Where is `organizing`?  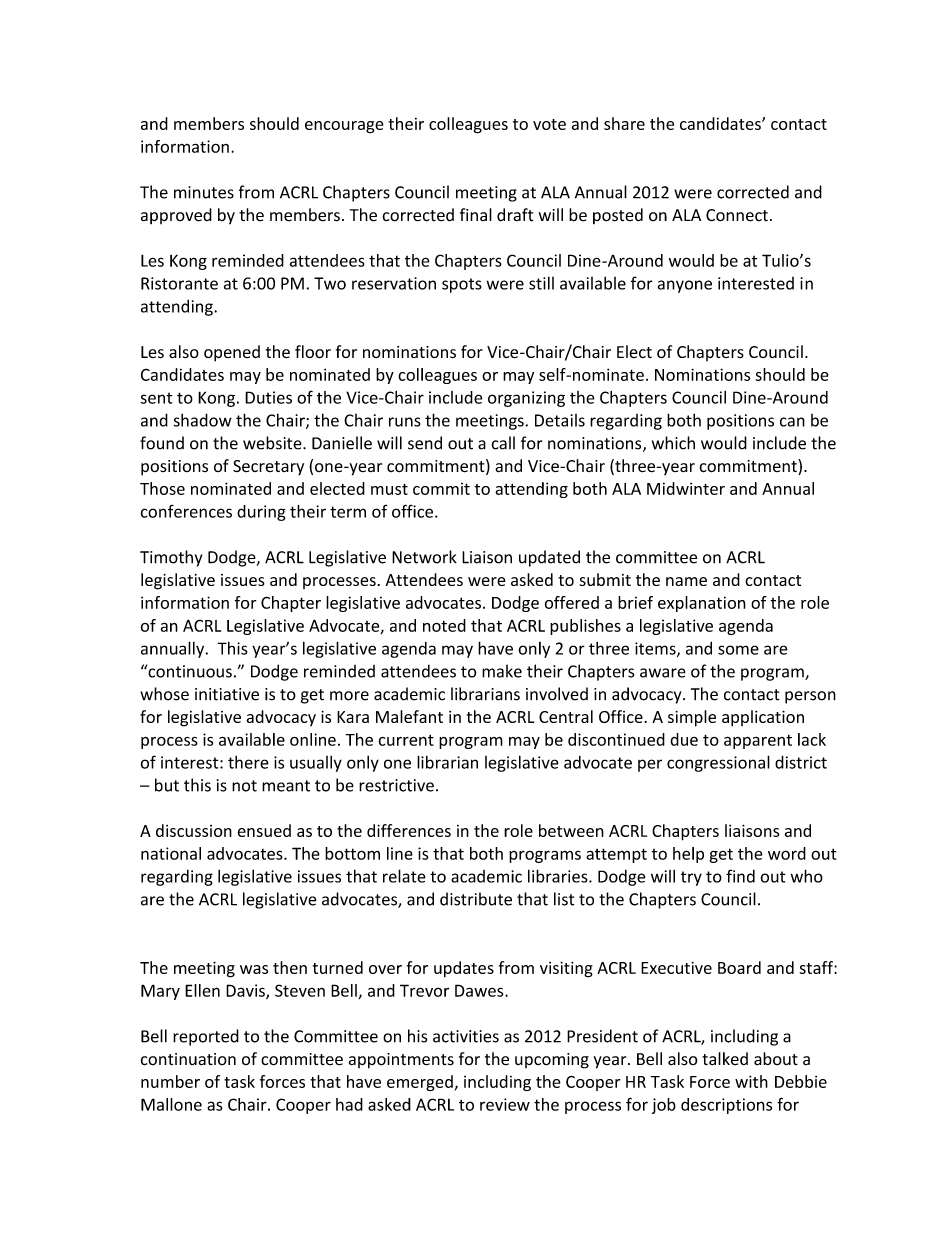 organizing is located at coordinates (526, 399).
